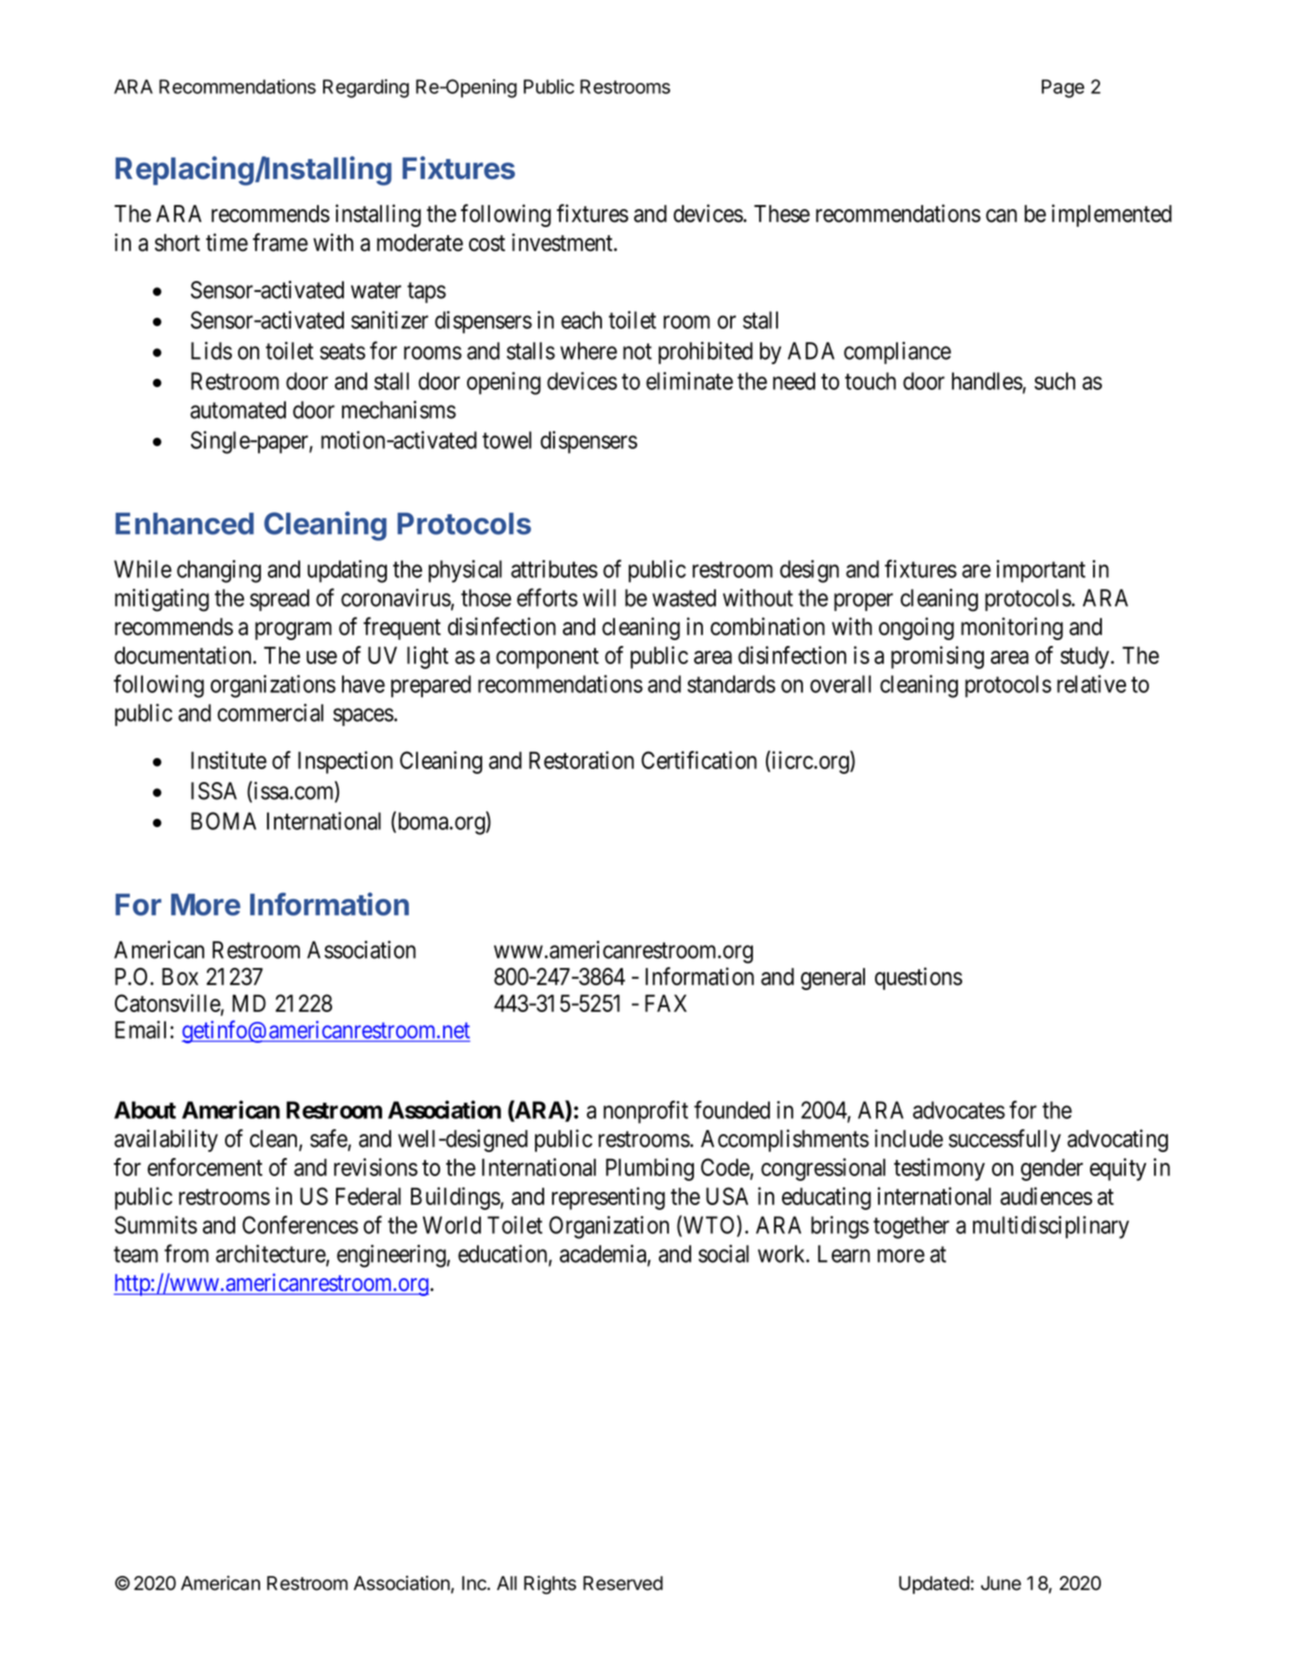 This screenshot has width=1290, height=1670. What do you see at coordinates (229, 760) in the screenshot?
I see `Institute` at bounding box center [229, 760].
